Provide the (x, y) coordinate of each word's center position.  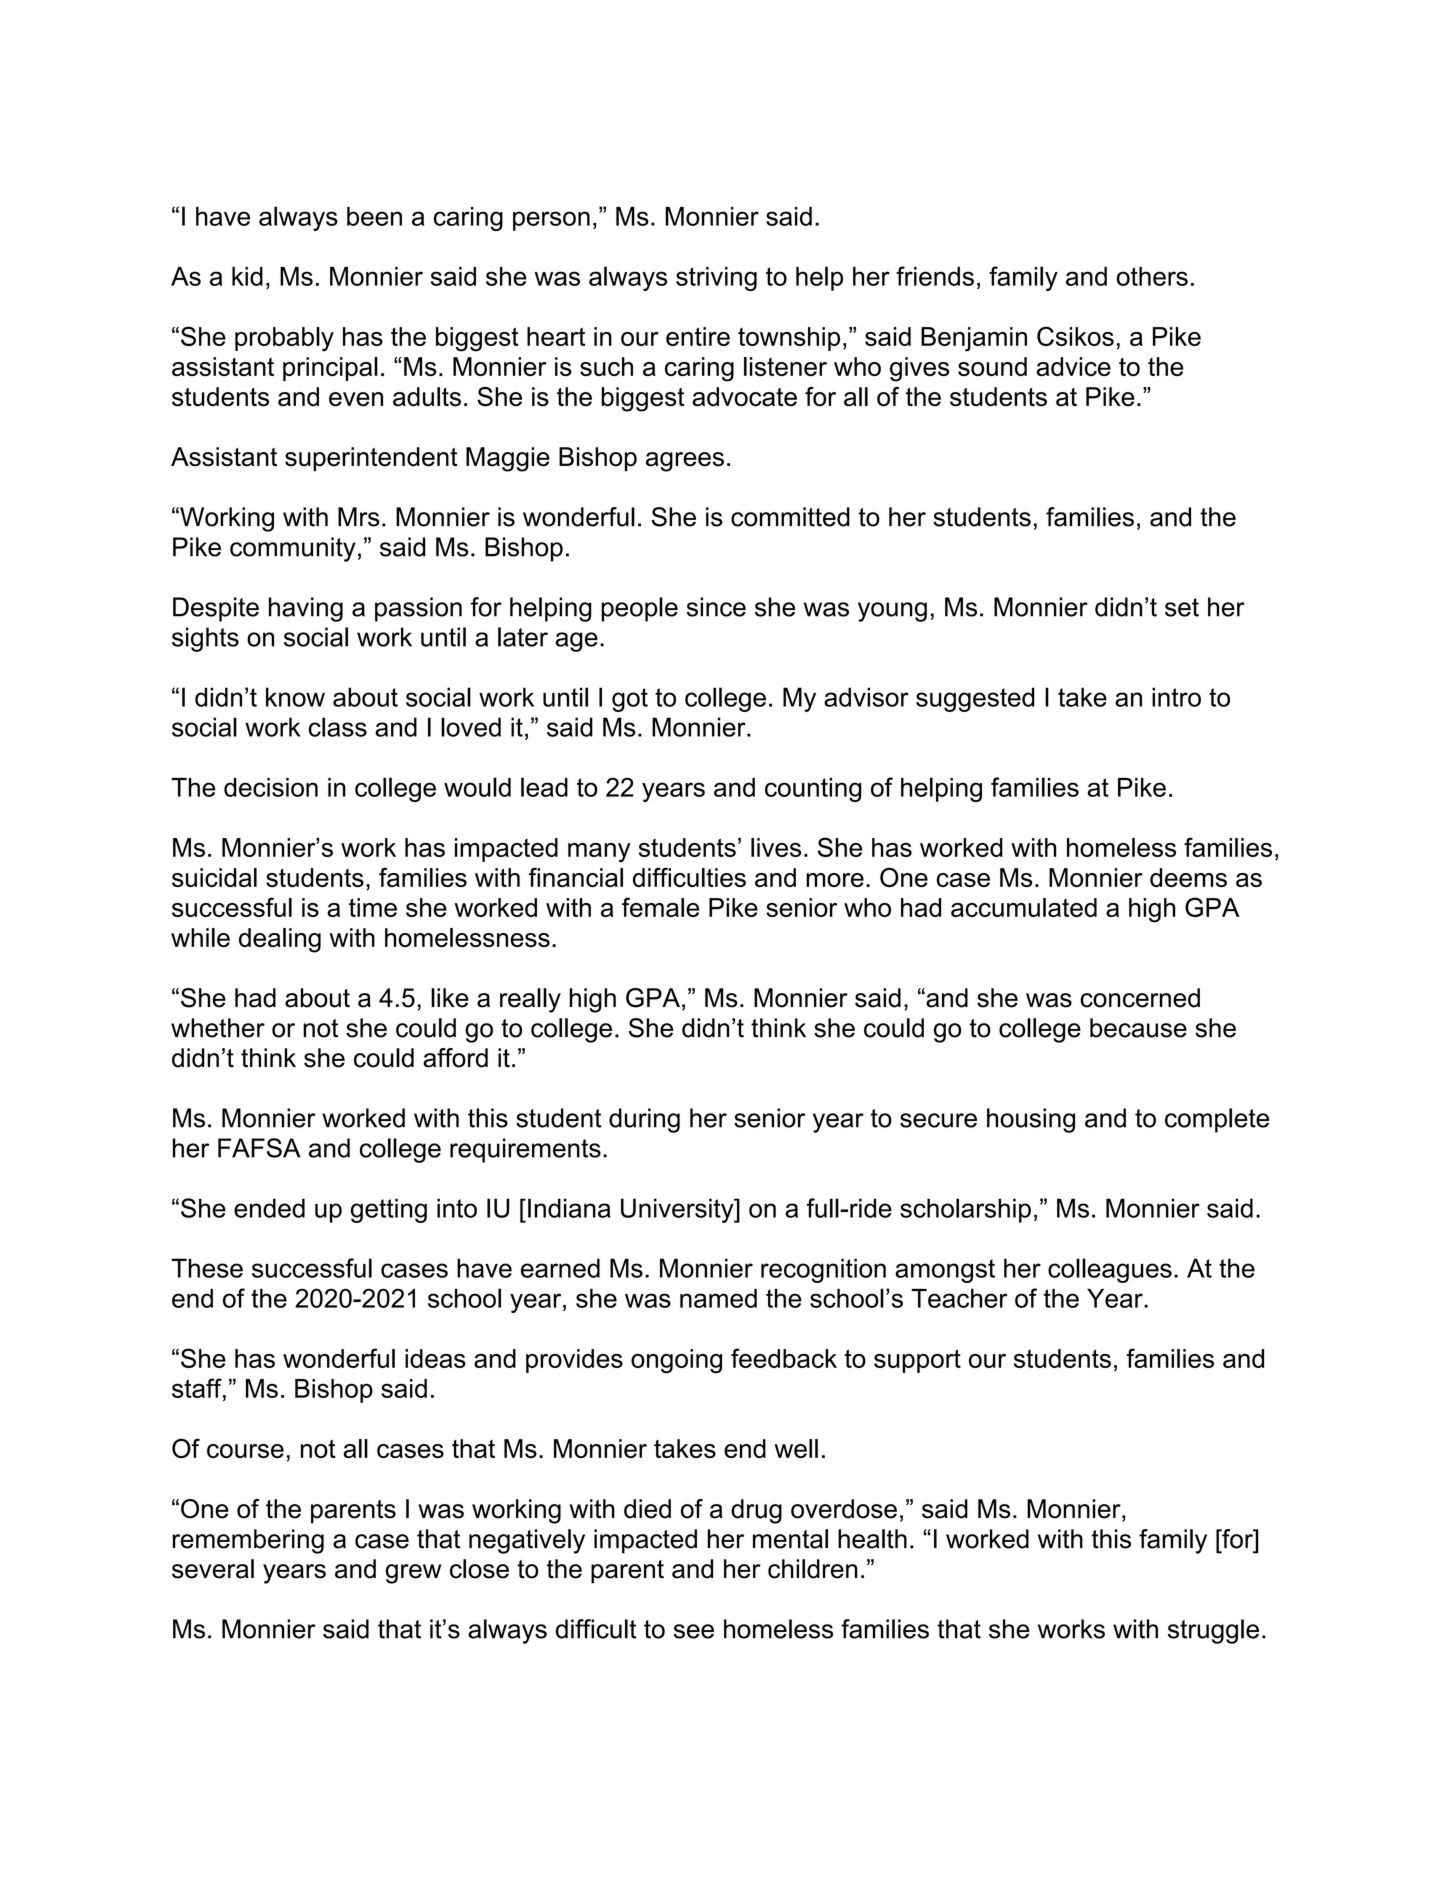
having (306, 609)
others (1152, 276)
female (661, 907)
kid (247, 276)
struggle (1213, 1631)
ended (269, 1208)
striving (716, 279)
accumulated (1024, 907)
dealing (280, 940)
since (716, 607)
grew (413, 1574)
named (718, 1298)
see (694, 1631)
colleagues (1110, 1270)
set (1182, 607)
